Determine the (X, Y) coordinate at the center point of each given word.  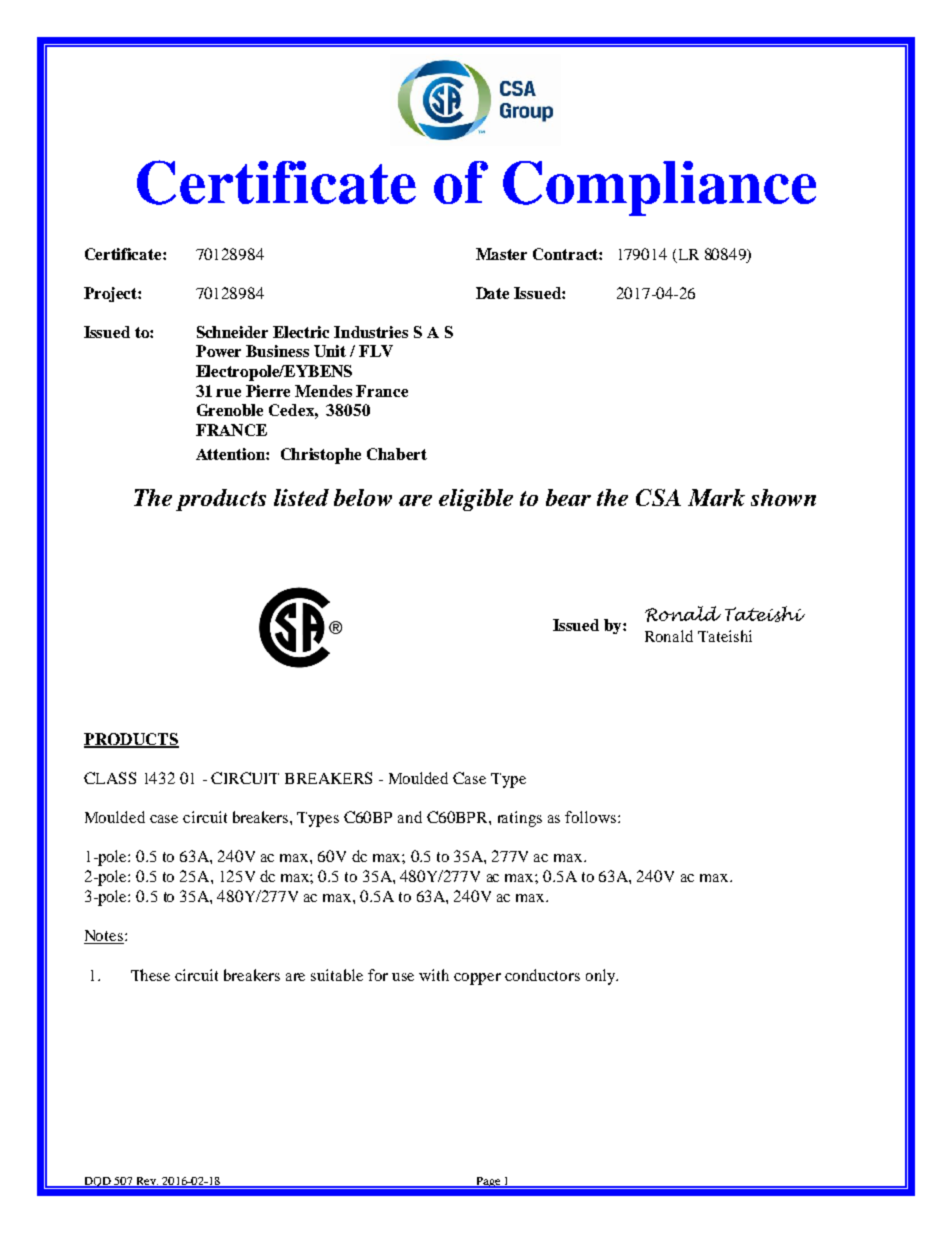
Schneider (232, 332)
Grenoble (230, 410)
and (410, 817)
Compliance (659, 188)
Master (501, 254)
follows (592, 817)
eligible (476, 500)
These (150, 975)
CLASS (110, 778)
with (434, 975)
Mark (716, 497)
